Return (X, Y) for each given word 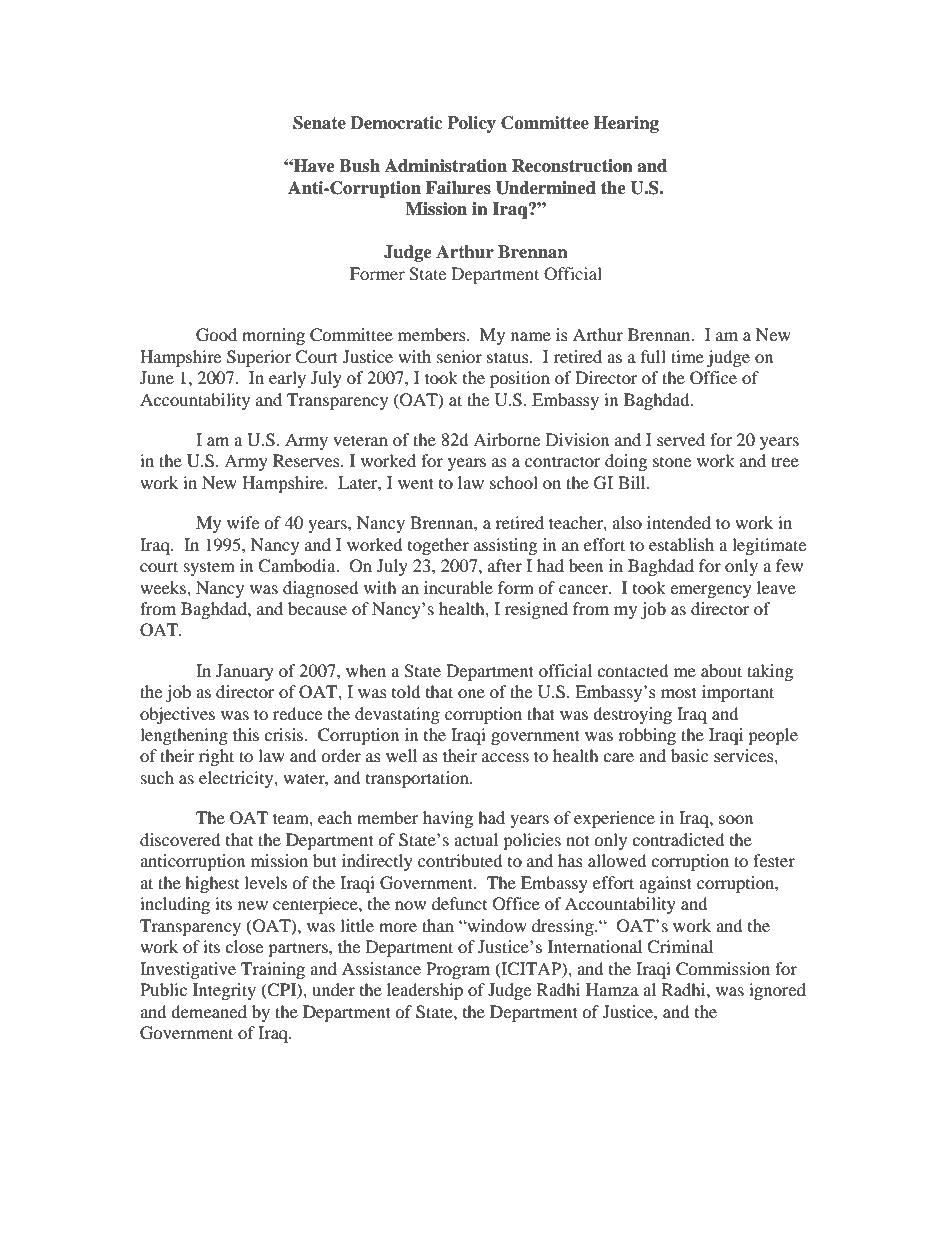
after (505, 565)
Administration (446, 166)
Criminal (680, 947)
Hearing (626, 124)
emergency (711, 591)
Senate (319, 123)
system (209, 568)
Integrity (224, 991)
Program (458, 970)
